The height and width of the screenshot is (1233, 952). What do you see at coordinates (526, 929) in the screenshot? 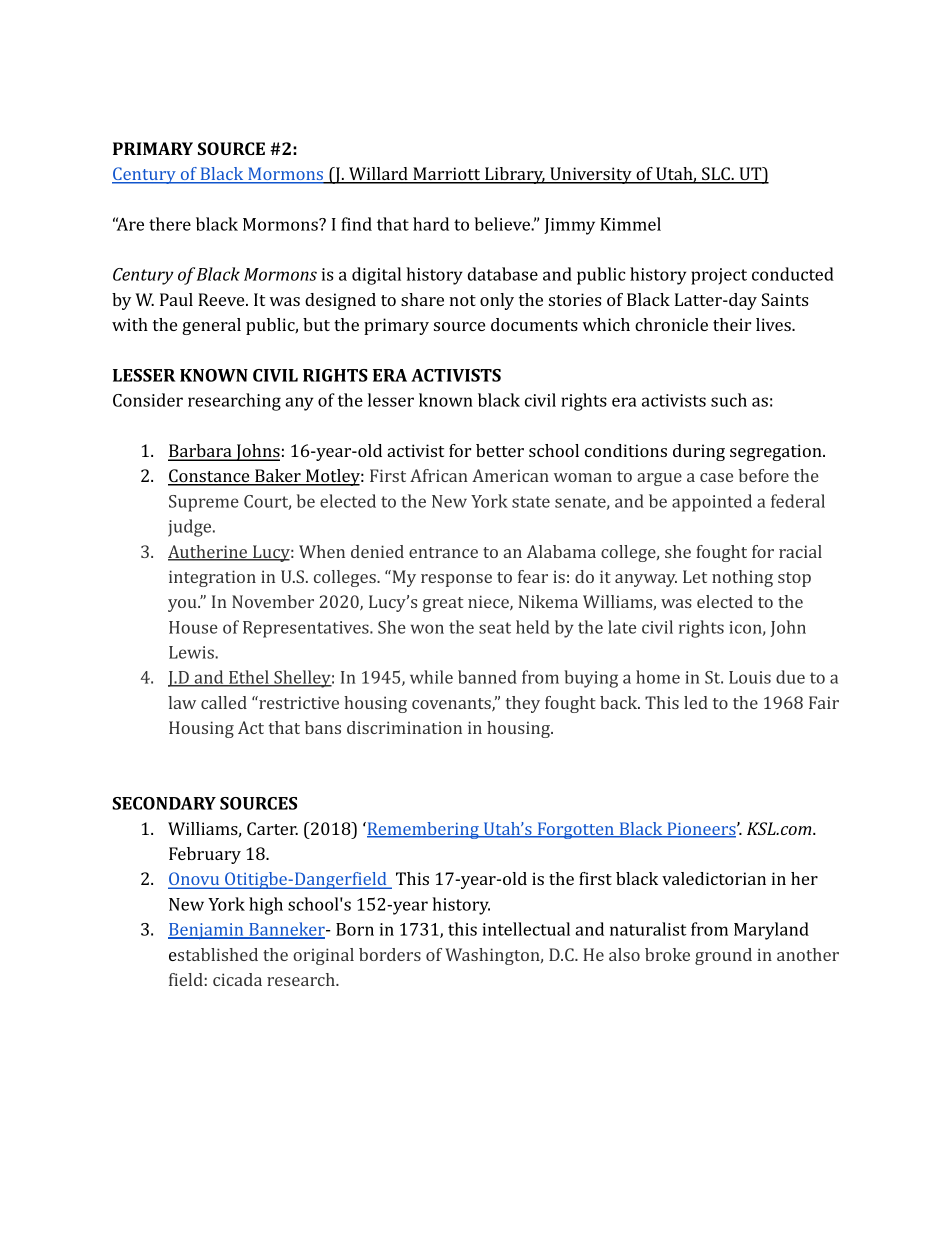
I see `intellectual` at bounding box center [526, 929].
